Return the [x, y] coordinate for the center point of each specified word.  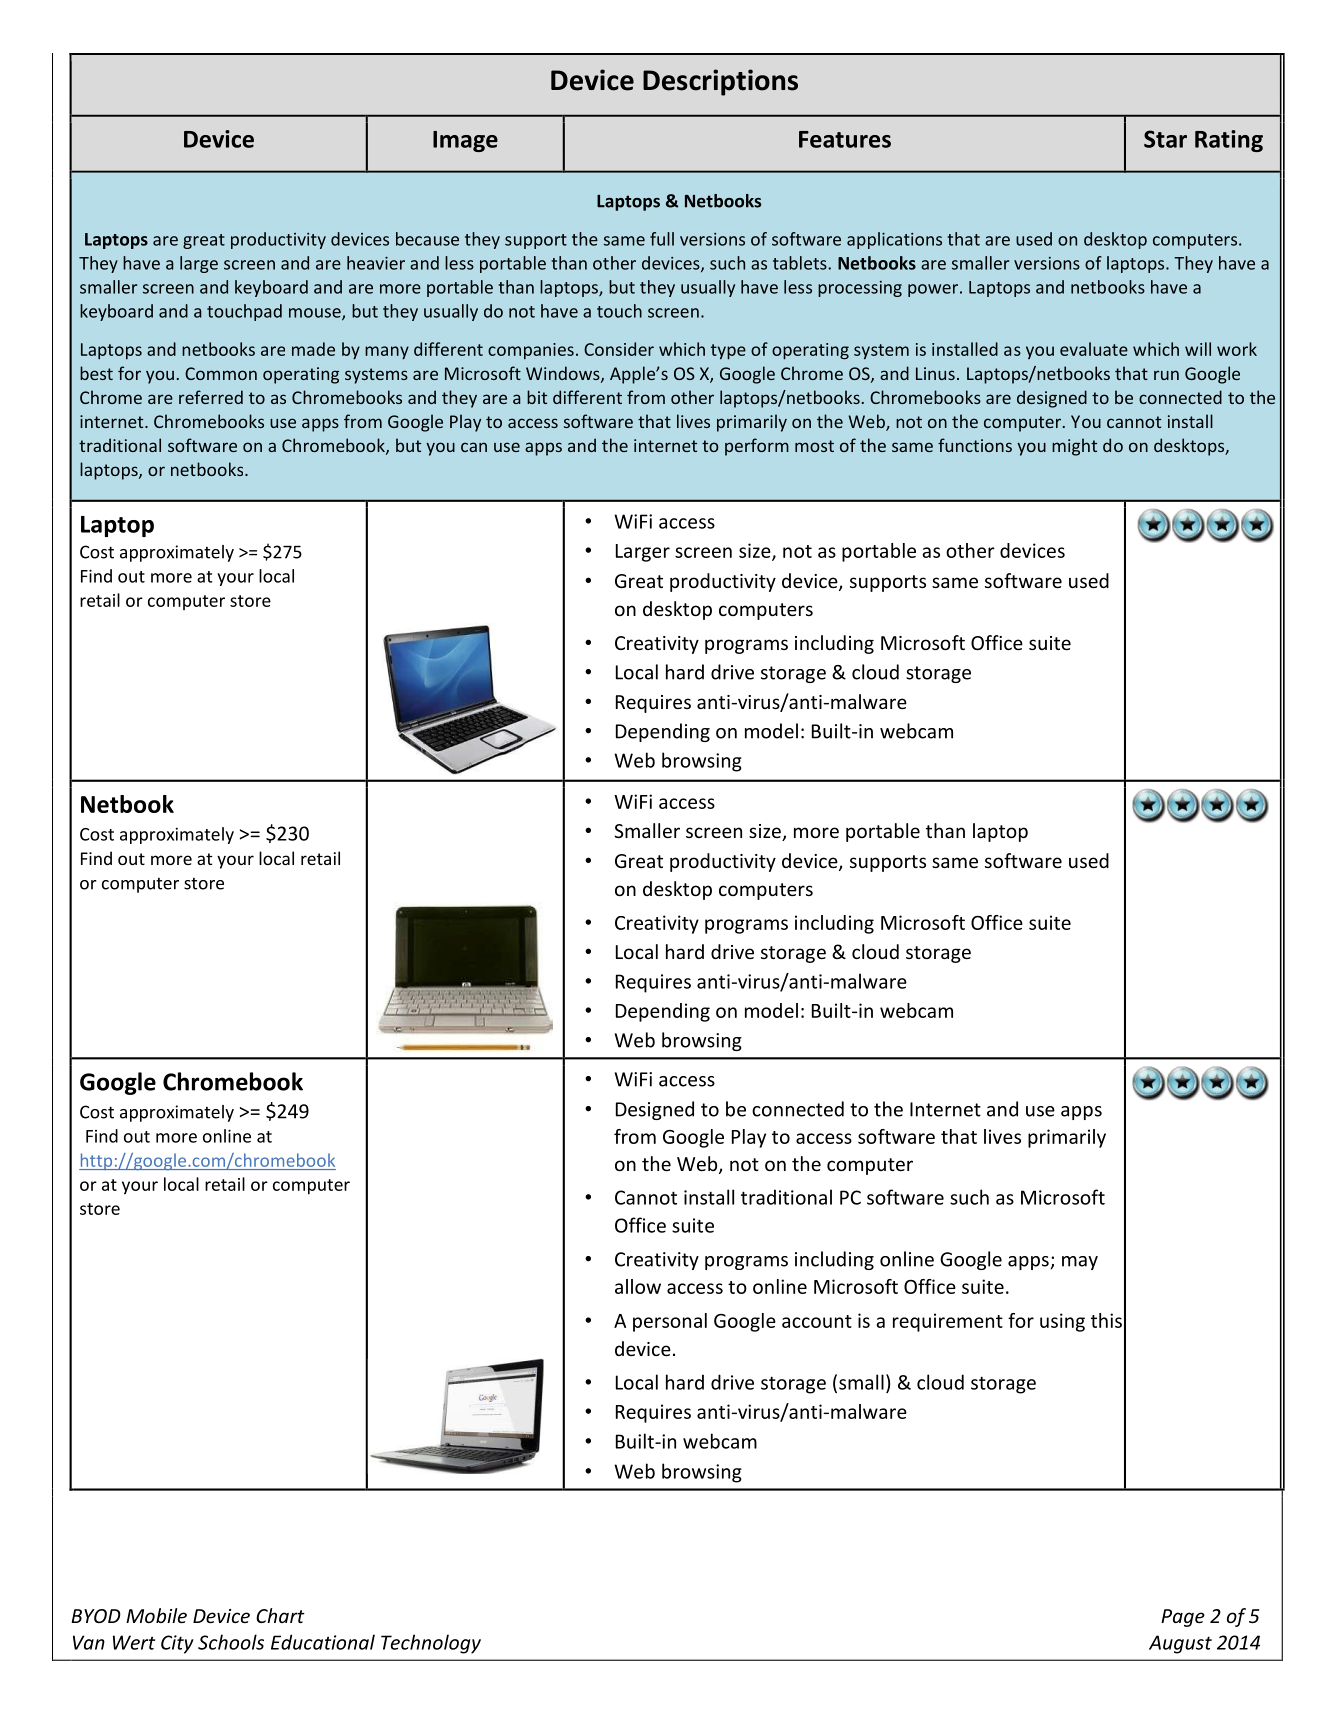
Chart [280, 1615]
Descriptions [720, 82]
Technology [431, 1644]
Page [1183, 1618]
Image [465, 141]
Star [1165, 139]
